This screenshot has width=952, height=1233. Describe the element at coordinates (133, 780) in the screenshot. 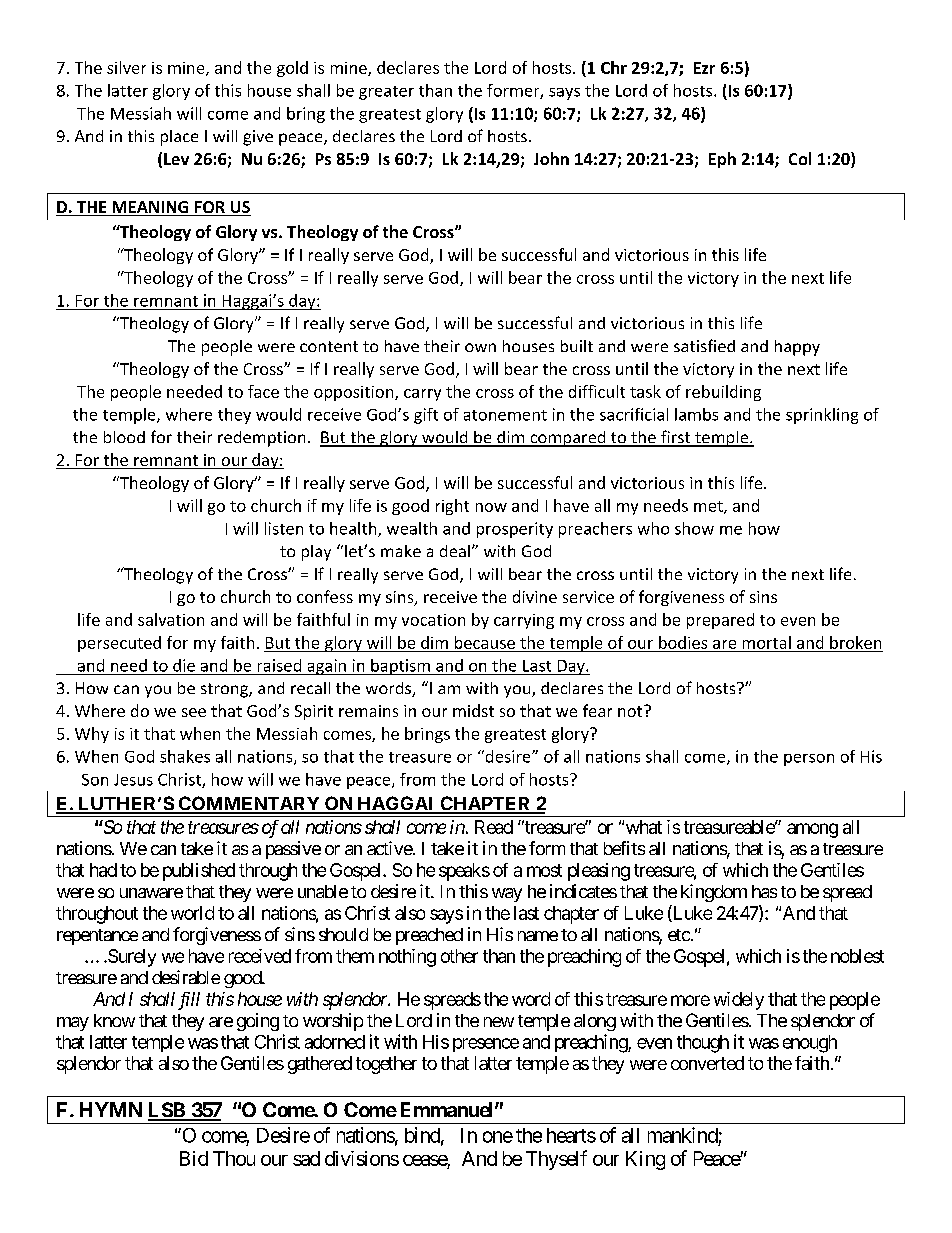

I see `Jesus` at that location.
